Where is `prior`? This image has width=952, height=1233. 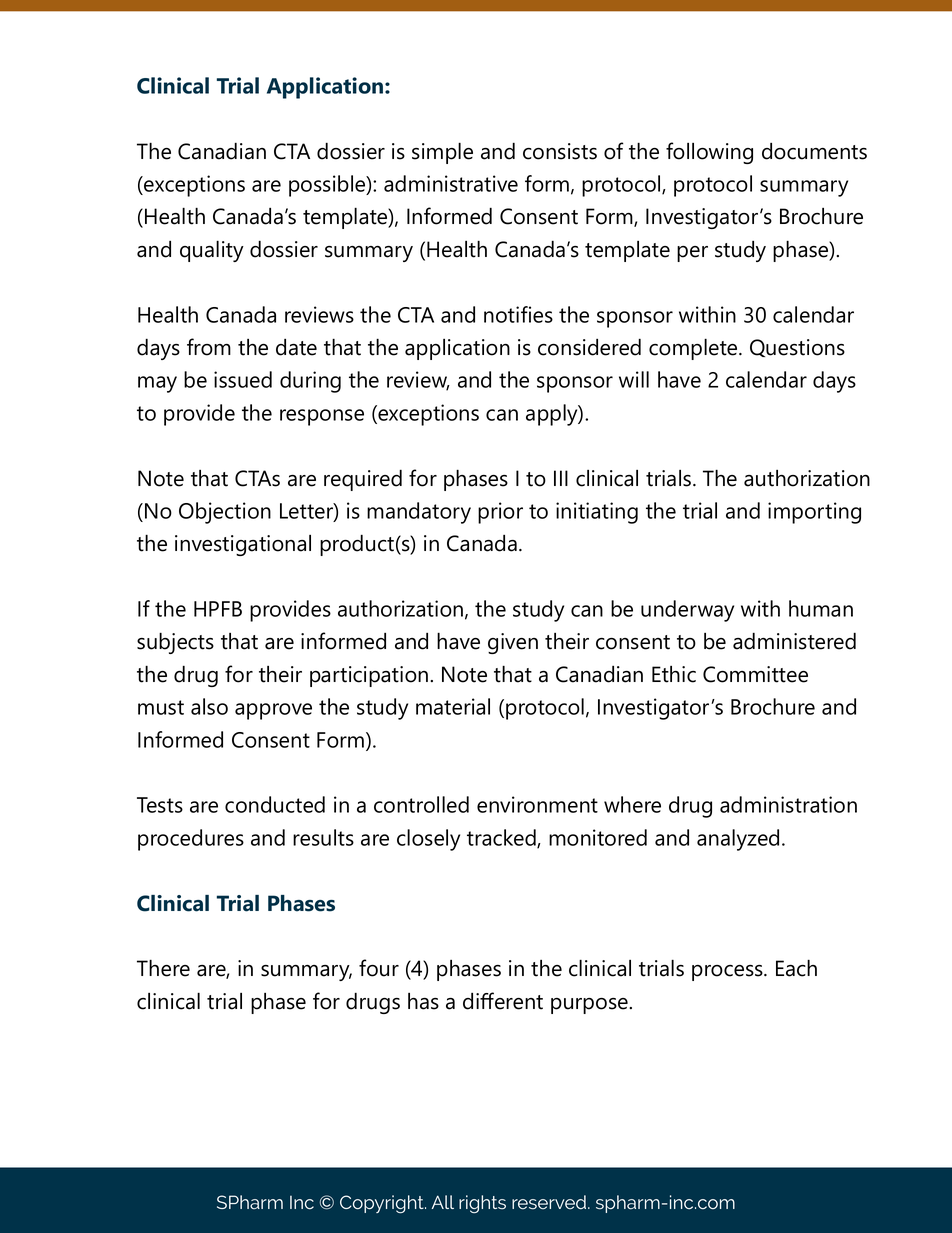 prior is located at coordinates (500, 513).
